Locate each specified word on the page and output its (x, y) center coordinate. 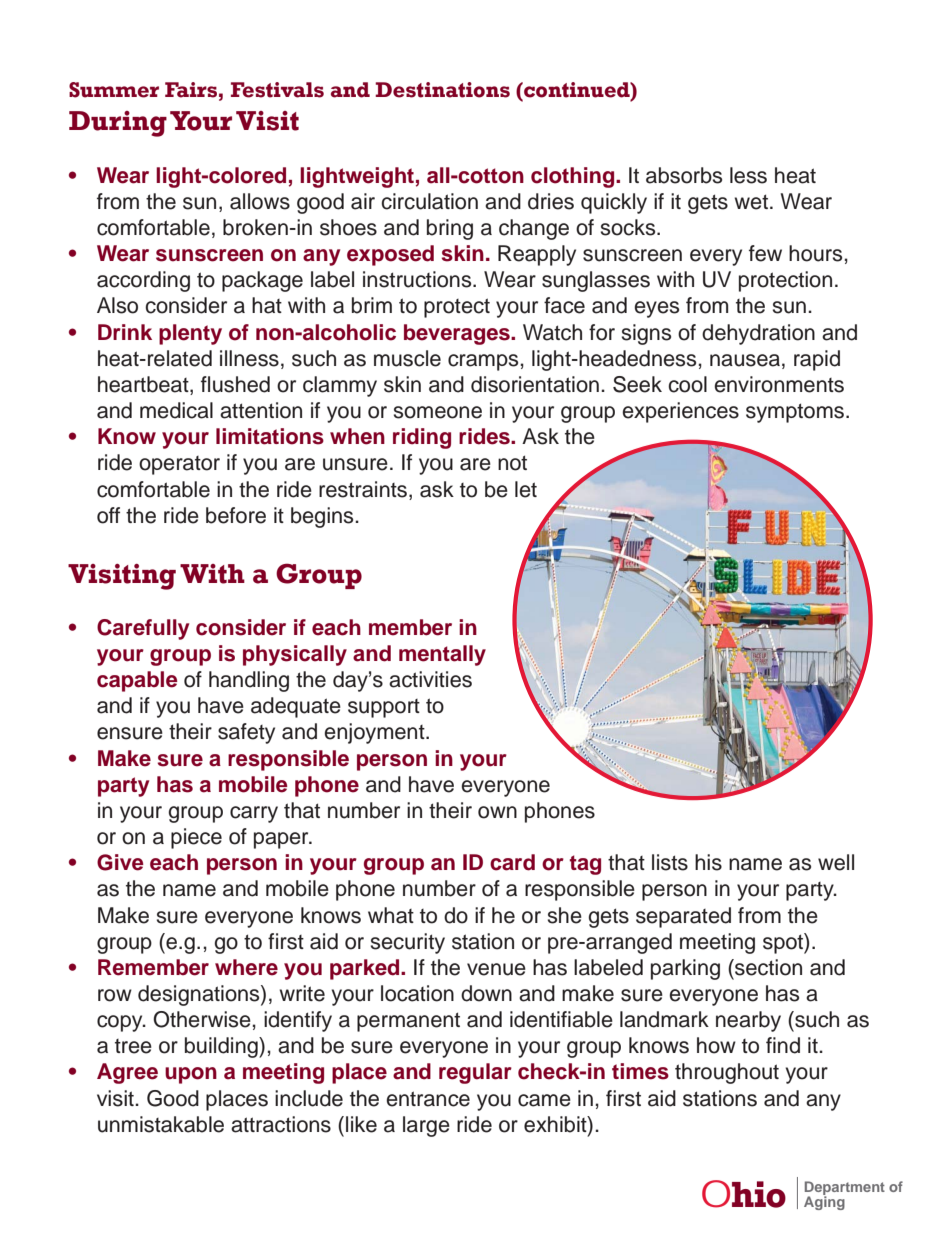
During (118, 124)
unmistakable (161, 1124)
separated (683, 917)
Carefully (143, 629)
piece (196, 838)
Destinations (442, 90)
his (708, 862)
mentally (442, 655)
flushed (235, 384)
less (748, 175)
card (512, 862)
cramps (483, 362)
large (426, 1126)
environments (779, 384)
